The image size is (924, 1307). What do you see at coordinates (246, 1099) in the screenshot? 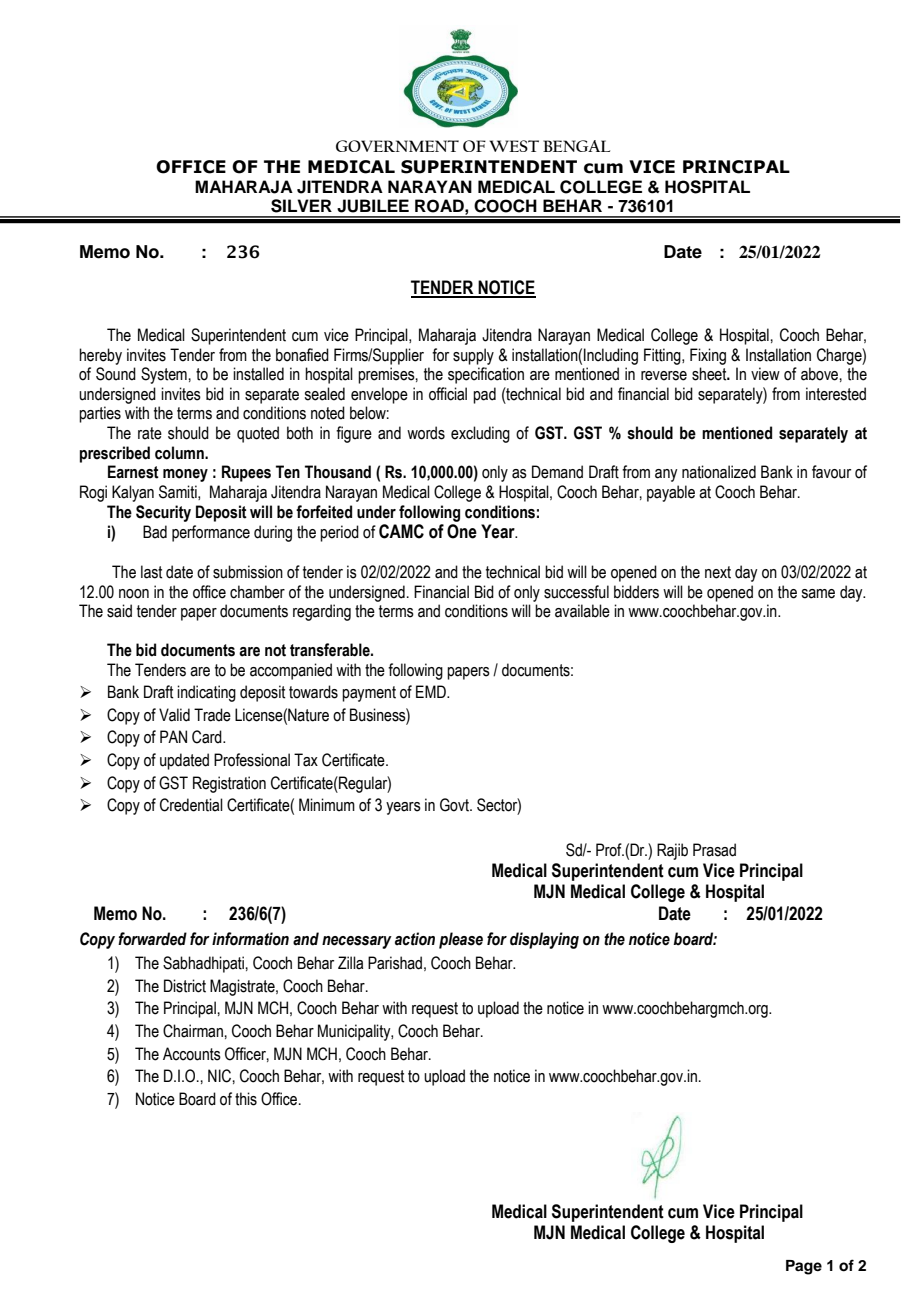
I see `this` at bounding box center [246, 1099].
